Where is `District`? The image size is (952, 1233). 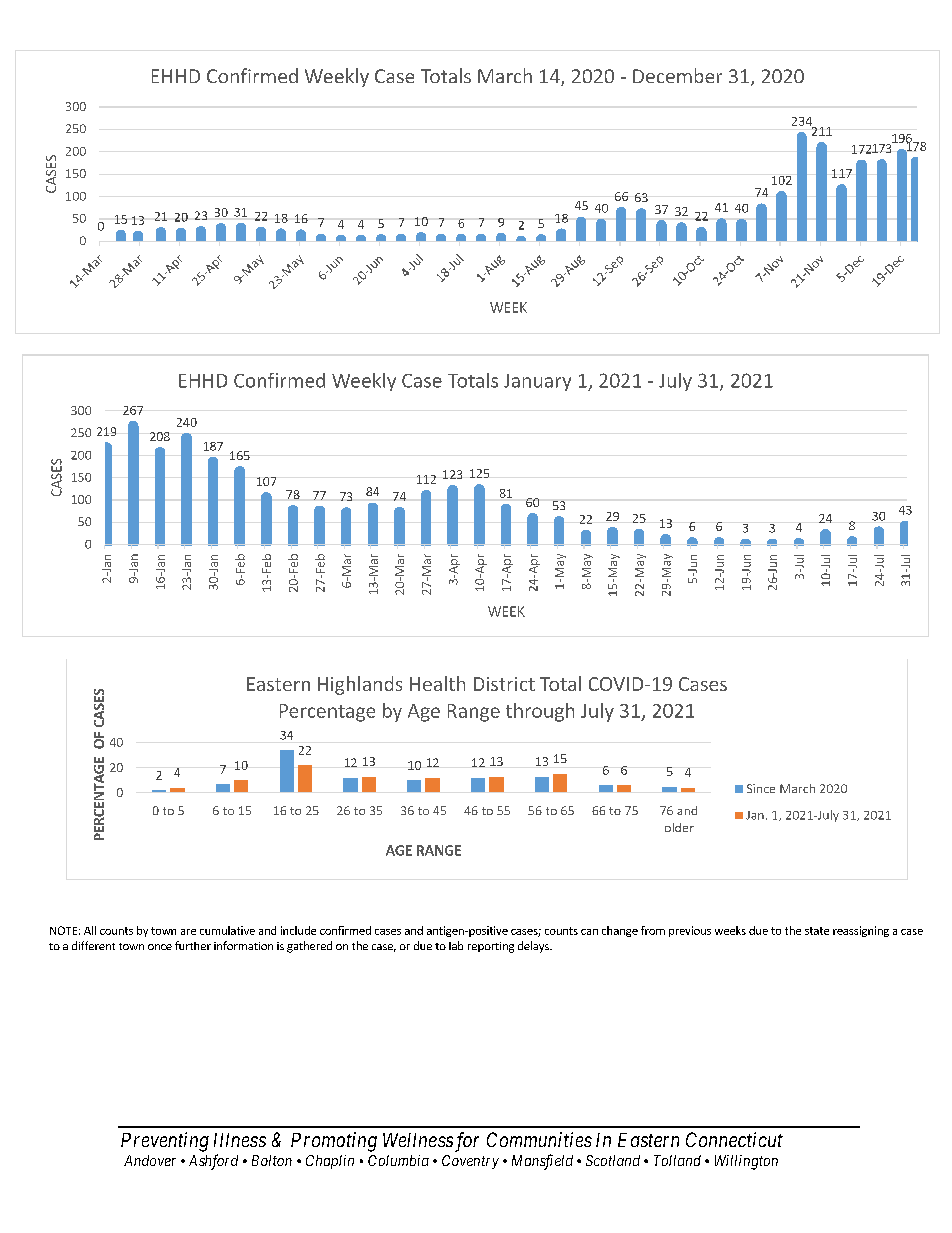 District is located at coordinates (504, 684).
